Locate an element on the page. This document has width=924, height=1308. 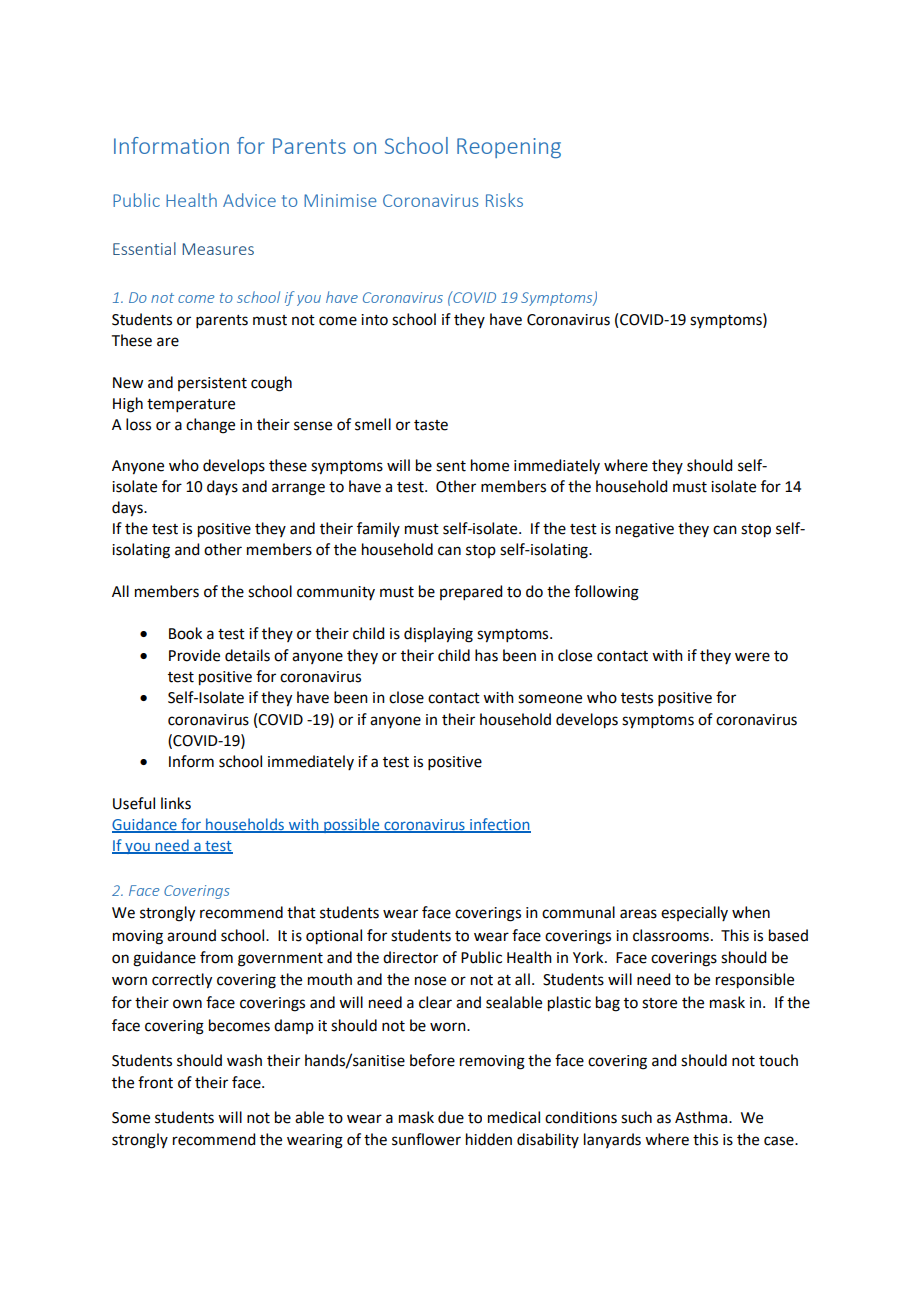
were is located at coordinates (752, 657).
